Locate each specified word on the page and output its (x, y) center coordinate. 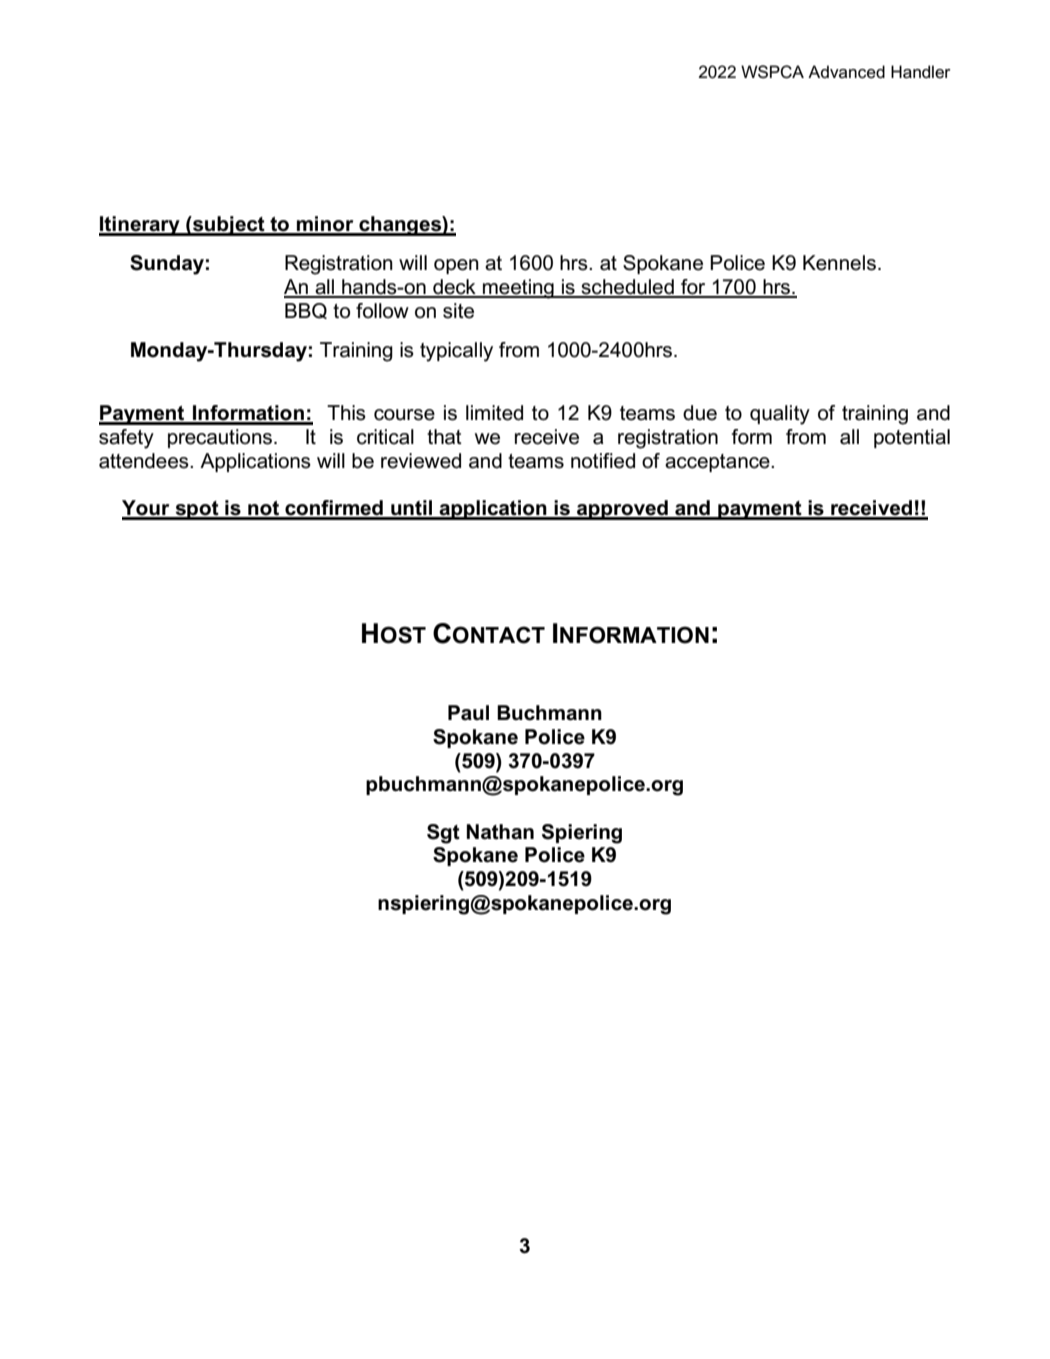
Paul (468, 713)
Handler (921, 71)
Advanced (846, 72)
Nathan (500, 832)
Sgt (443, 834)
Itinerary (140, 226)
